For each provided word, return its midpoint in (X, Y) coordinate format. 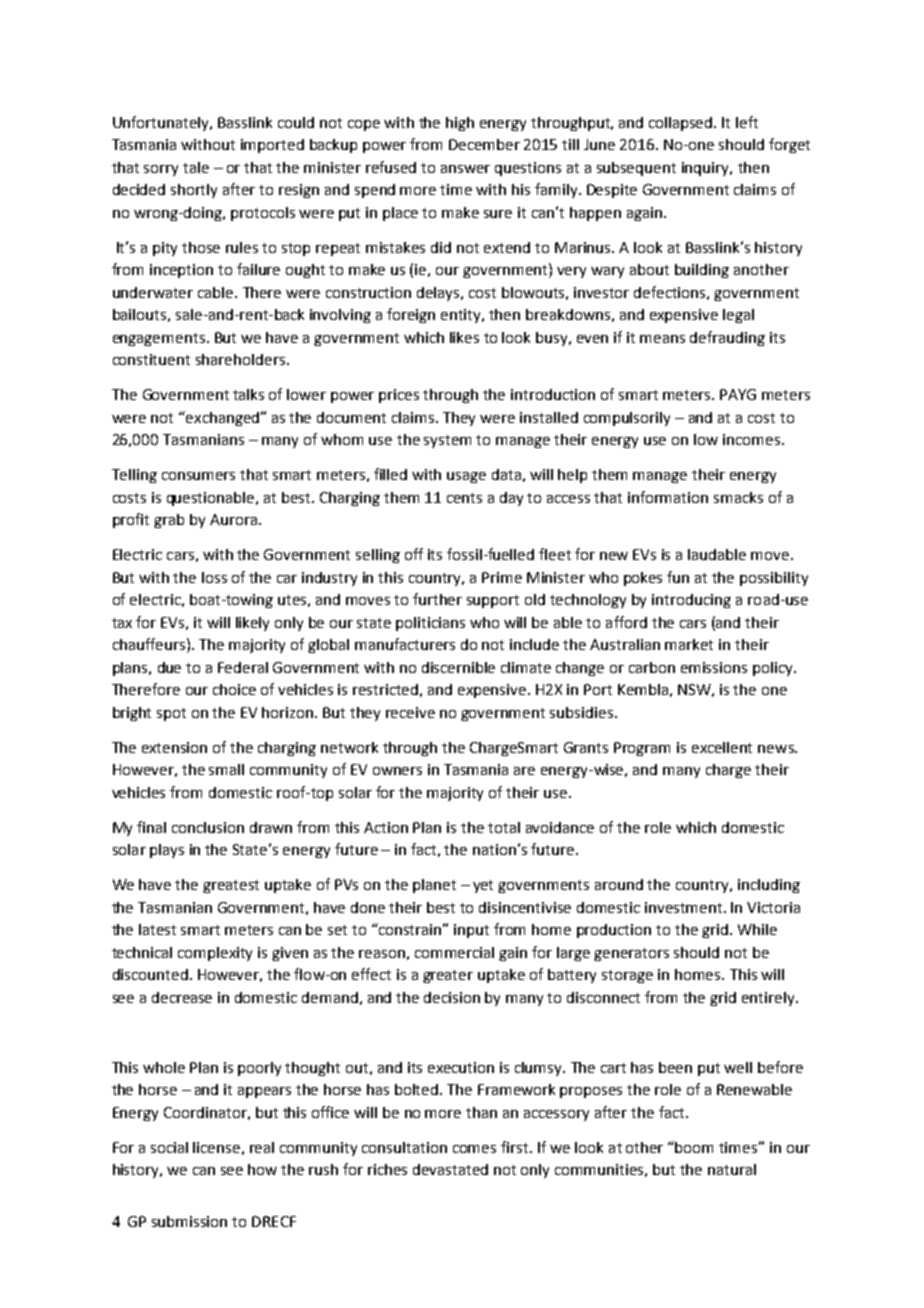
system (447, 441)
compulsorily (627, 419)
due (169, 667)
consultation (404, 1147)
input (471, 931)
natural (732, 1169)
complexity (215, 954)
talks (248, 394)
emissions (714, 667)
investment (683, 907)
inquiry (706, 169)
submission (189, 1221)
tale (196, 167)
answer (465, 169)
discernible (458, 667)
